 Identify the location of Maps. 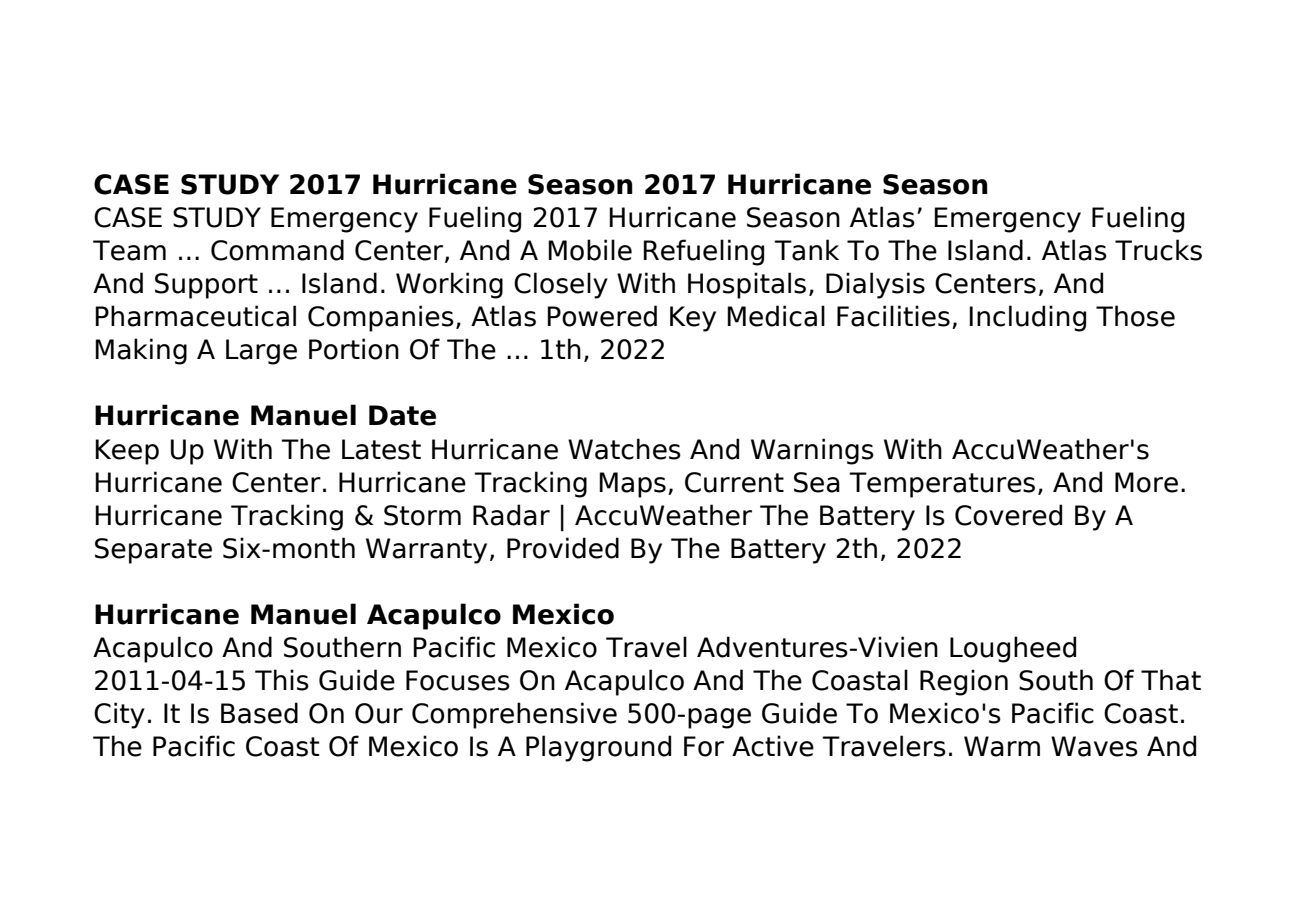
(632, 485).
